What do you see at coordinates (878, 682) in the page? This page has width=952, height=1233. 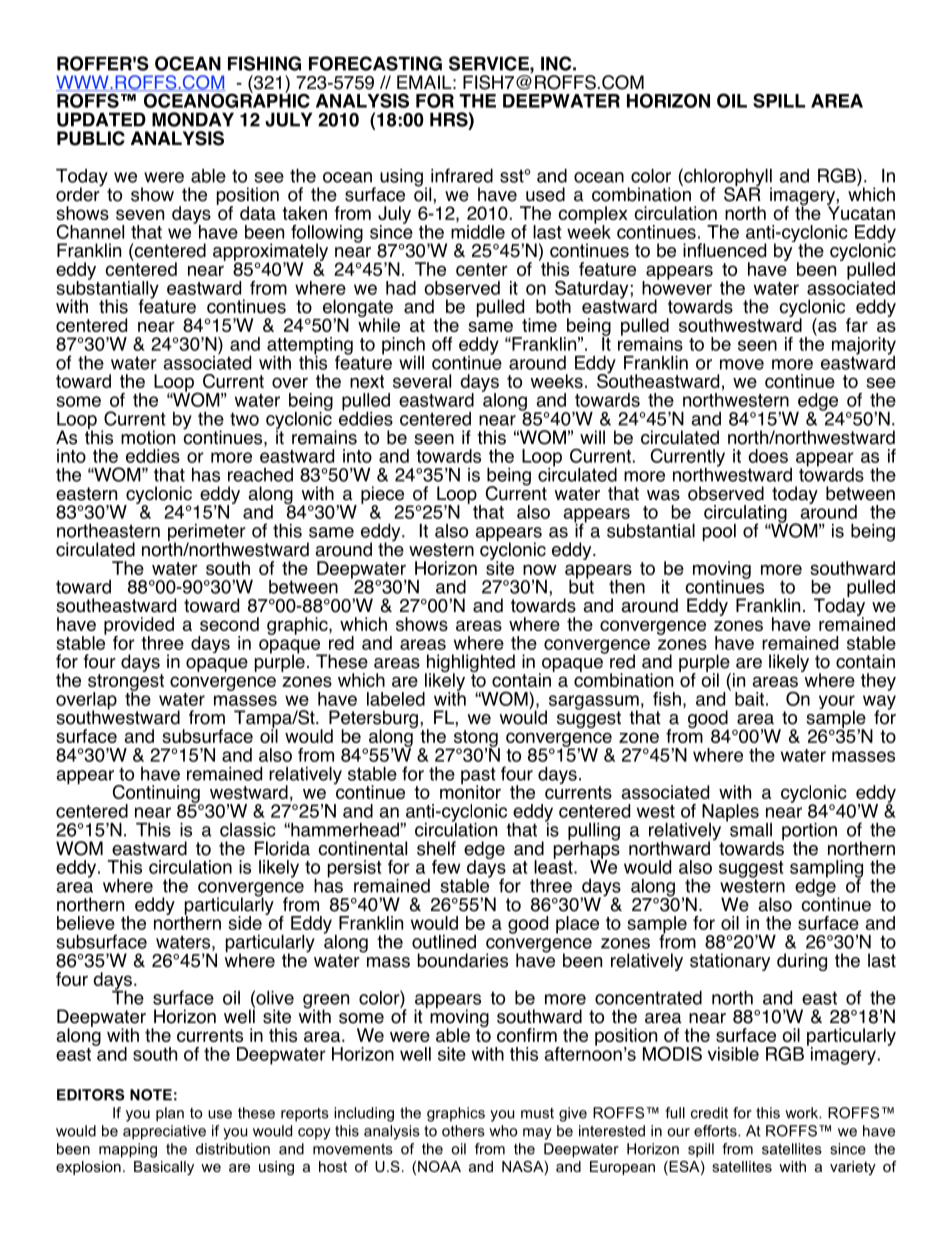 I see `they` at bounding box center [878, 682].
